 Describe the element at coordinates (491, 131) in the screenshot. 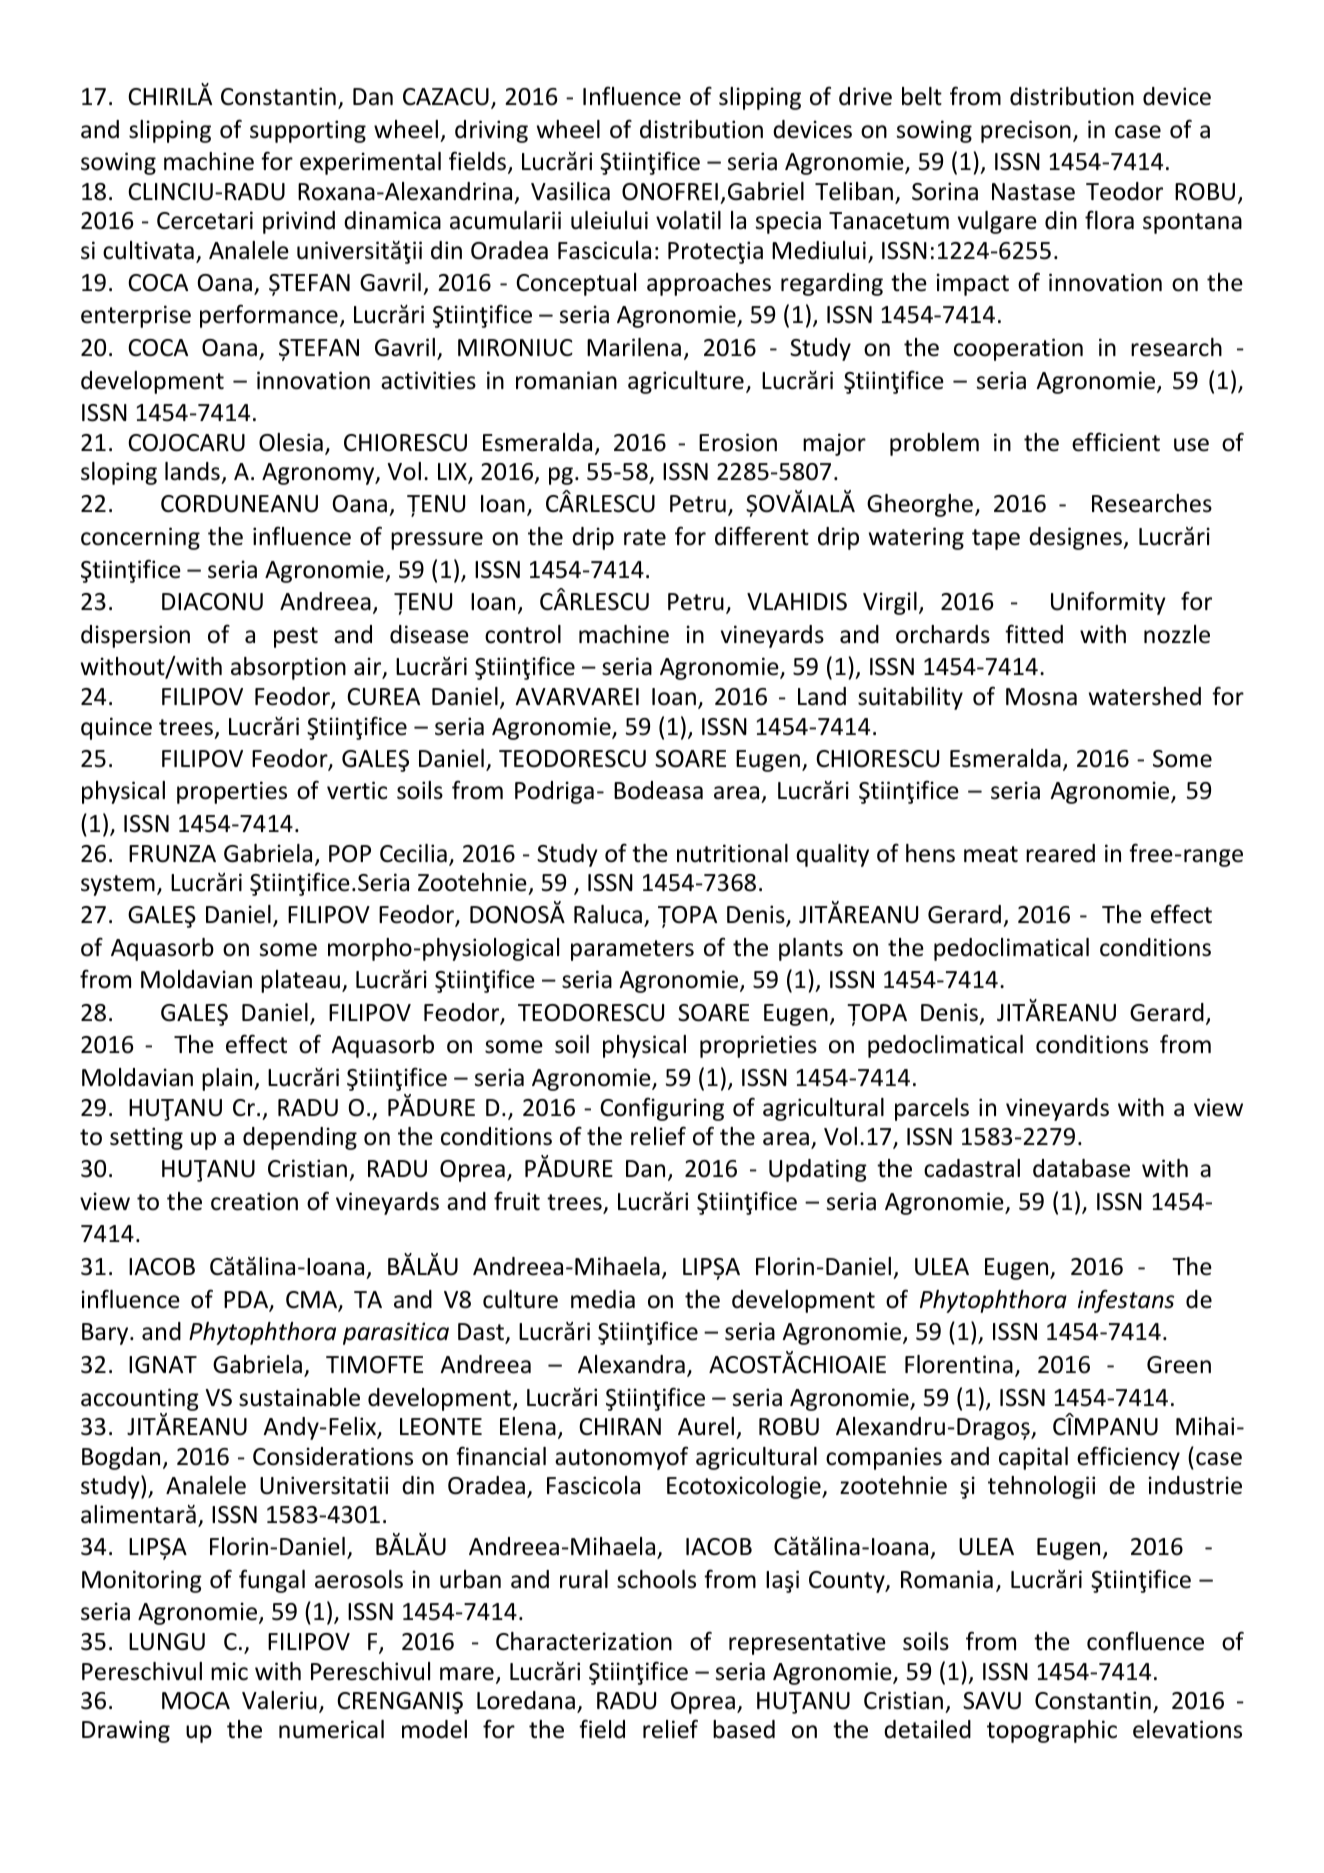

I see `driving` at that location.
